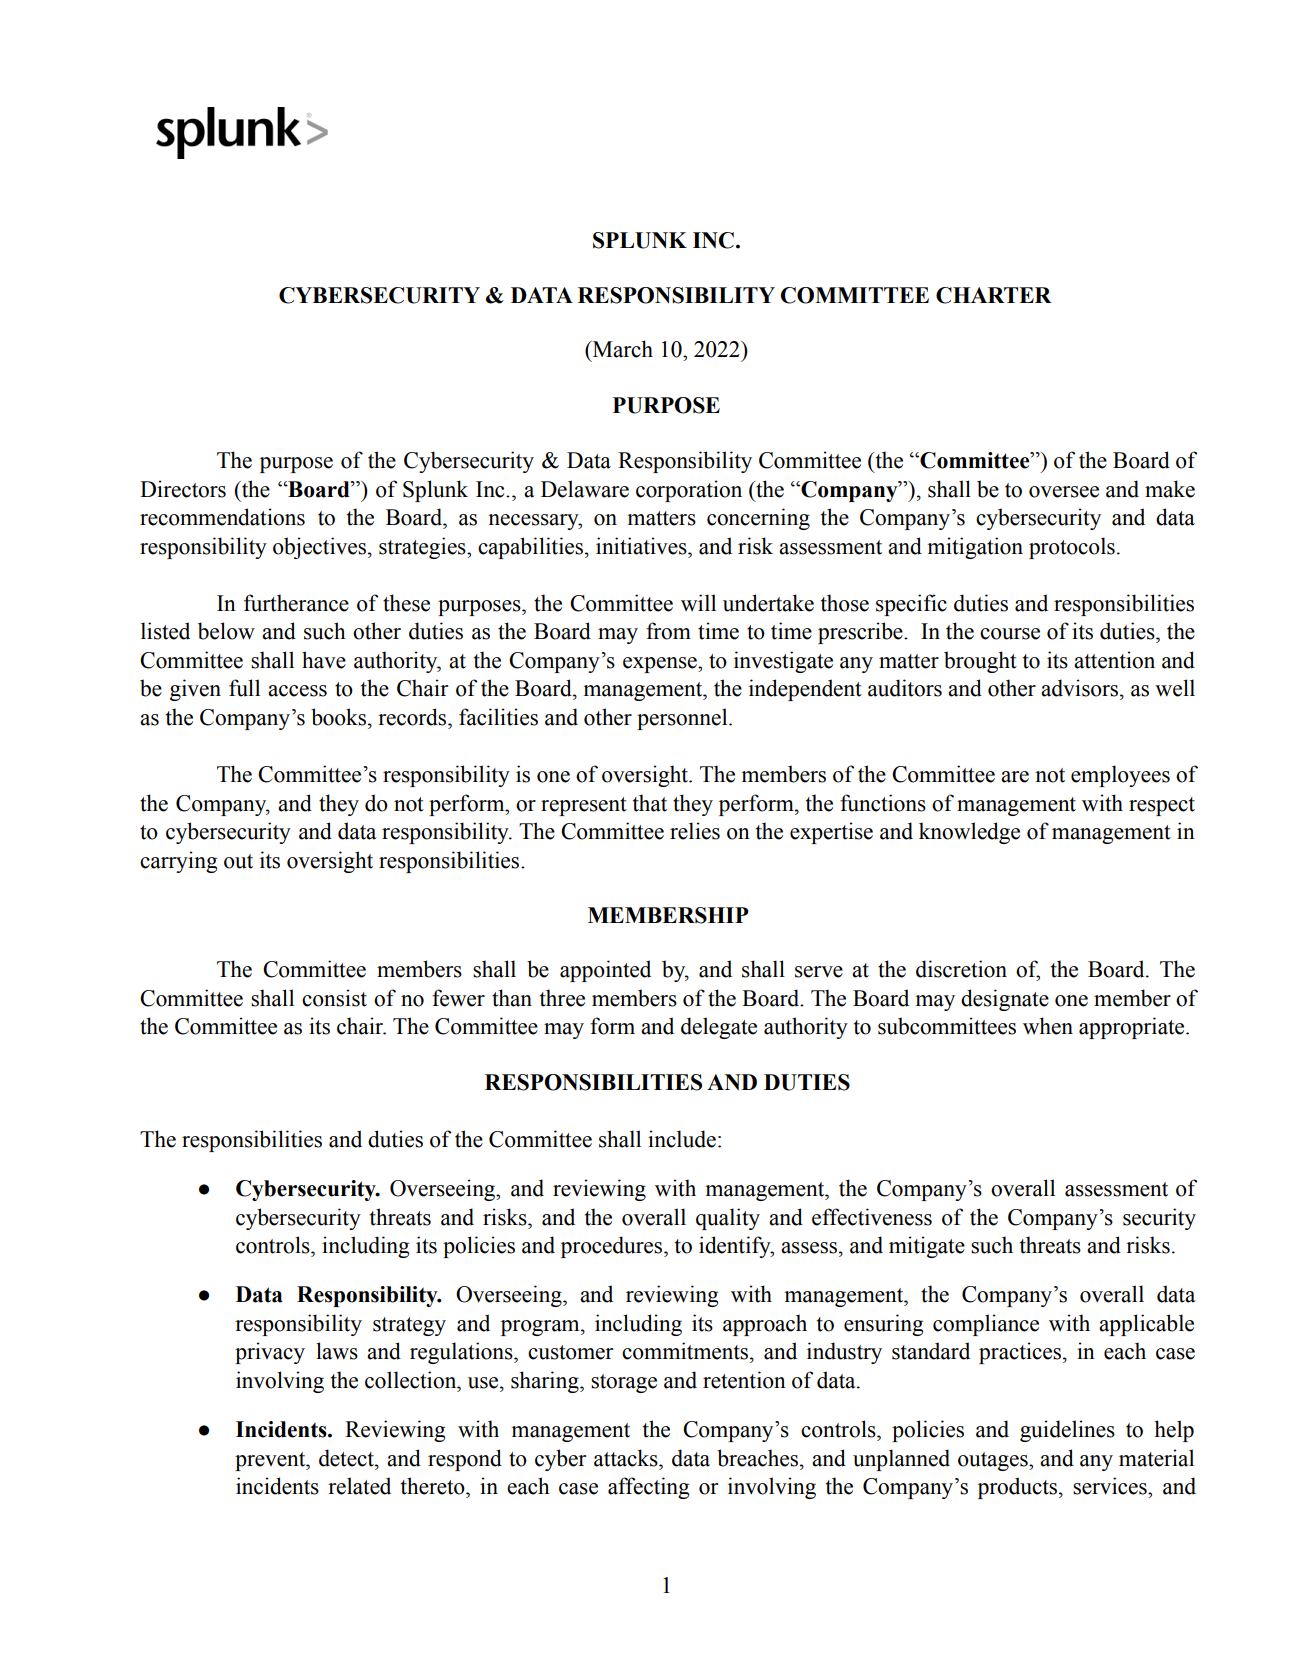  Describe the element at coordinates (969, 833) in the page. I see `knowledge` at that location.
